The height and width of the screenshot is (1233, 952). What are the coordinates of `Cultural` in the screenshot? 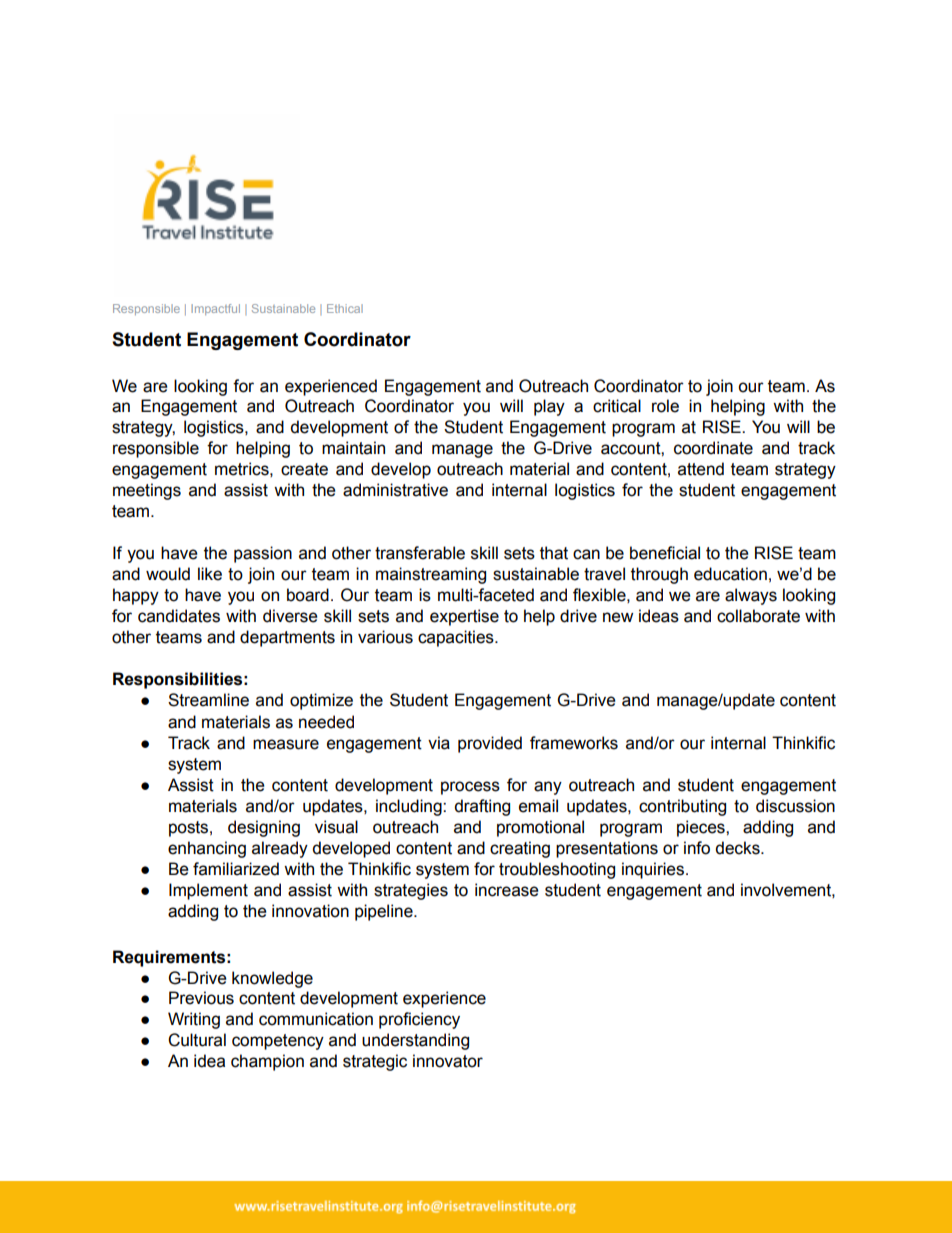 It's located at (197, 1040).
